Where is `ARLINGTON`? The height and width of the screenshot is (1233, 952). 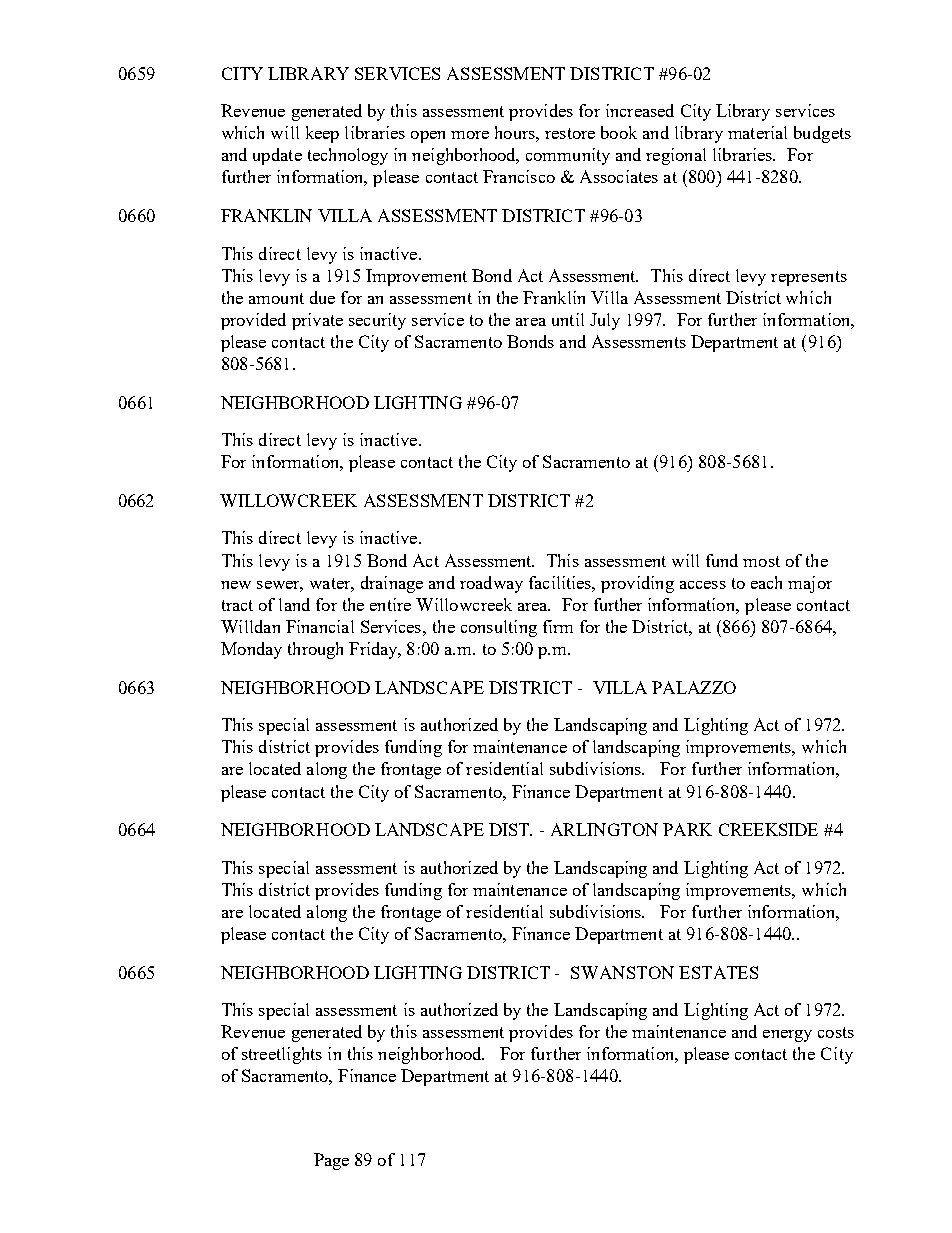 ARLINGTON is located at coordinates (604, 829).
